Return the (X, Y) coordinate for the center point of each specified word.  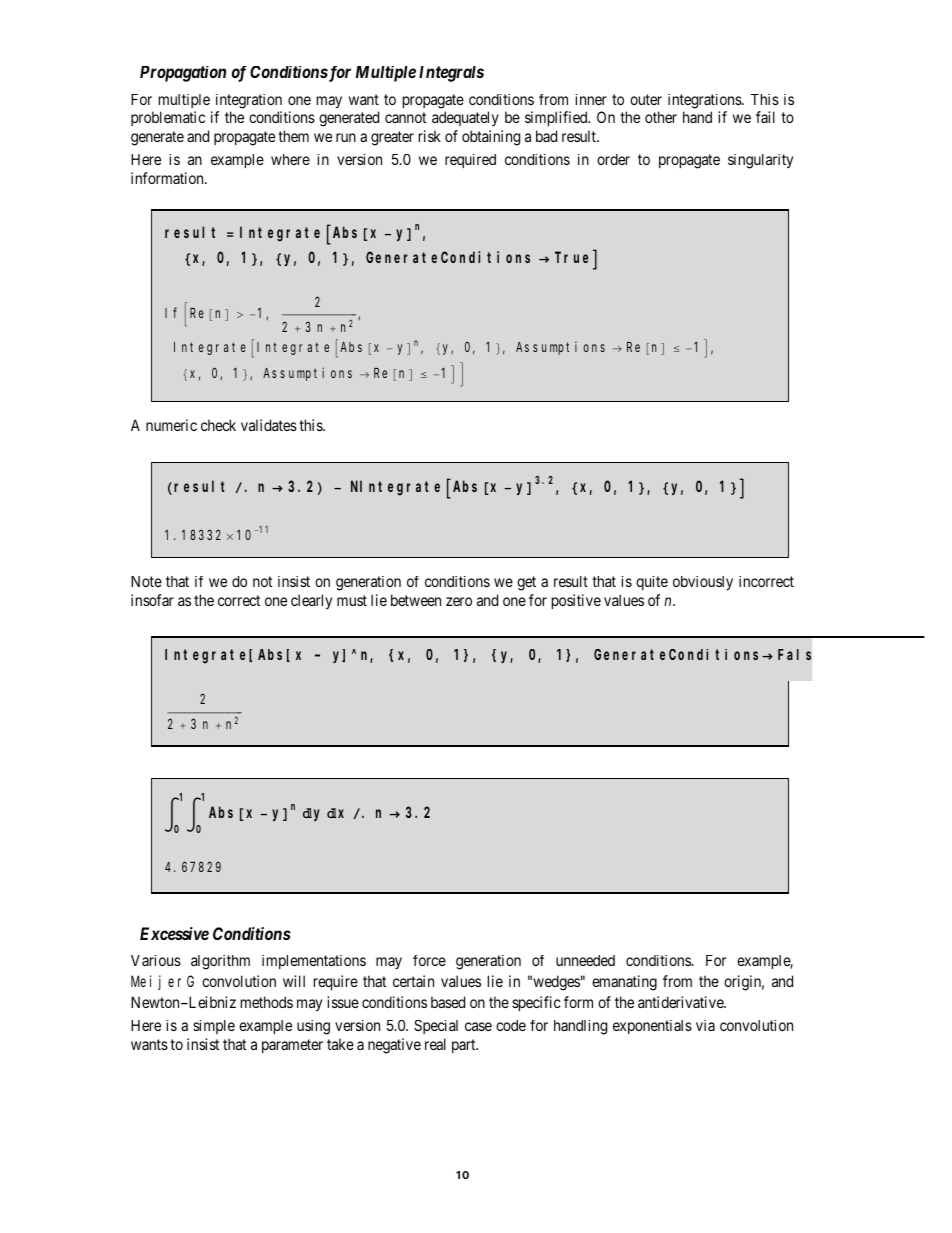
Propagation (183, 74)
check (218, 425)
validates (269, 425)
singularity (760, 161)
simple (214, 1027)
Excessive (174, 933)
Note (146, 581)
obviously (703, 583)
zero (459, 601)
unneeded (585, 960)
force (429, 960)
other (661, 117)
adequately (465, 118)
